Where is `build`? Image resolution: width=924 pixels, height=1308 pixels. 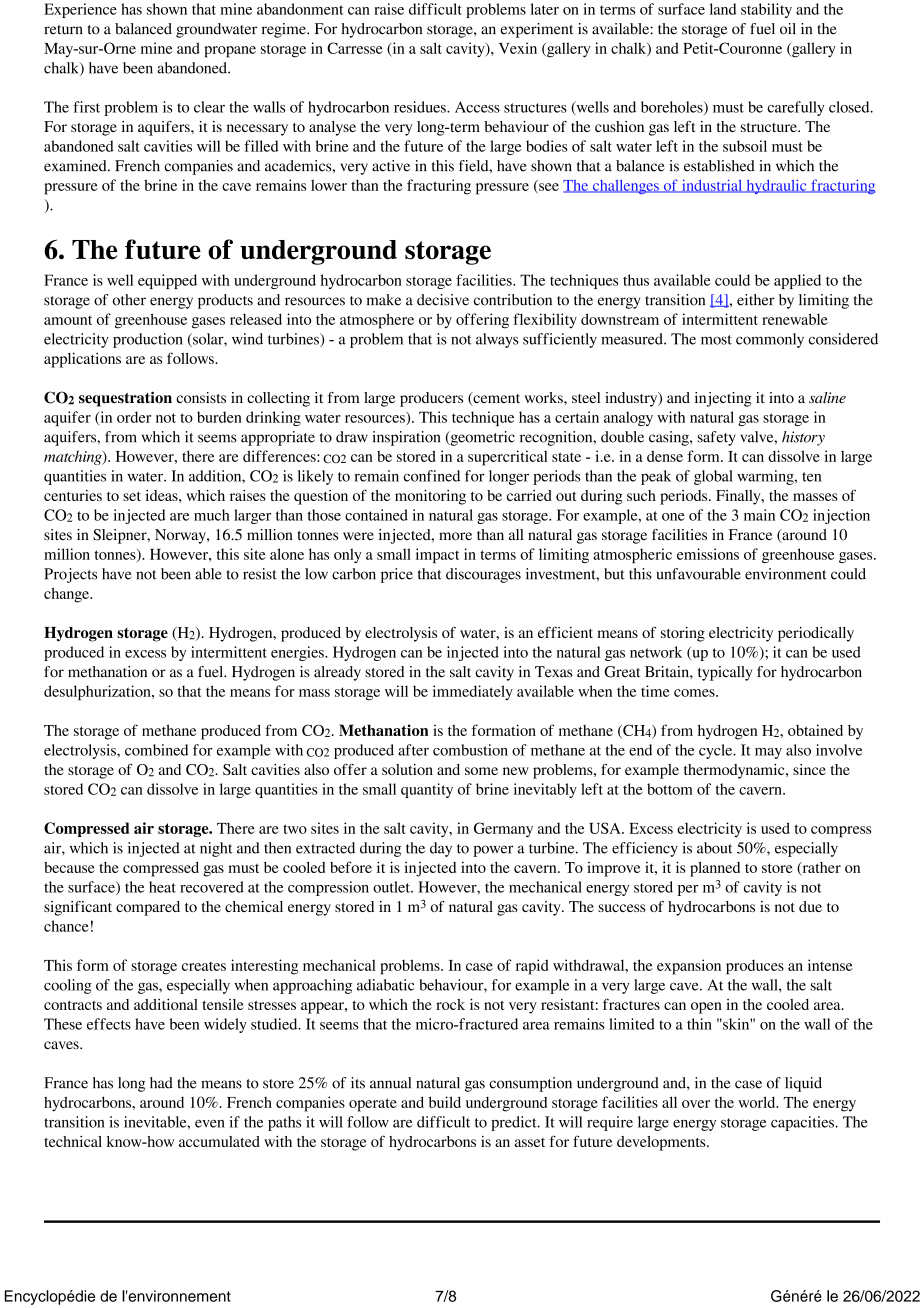 build is located at coordinates (445, 1102).
